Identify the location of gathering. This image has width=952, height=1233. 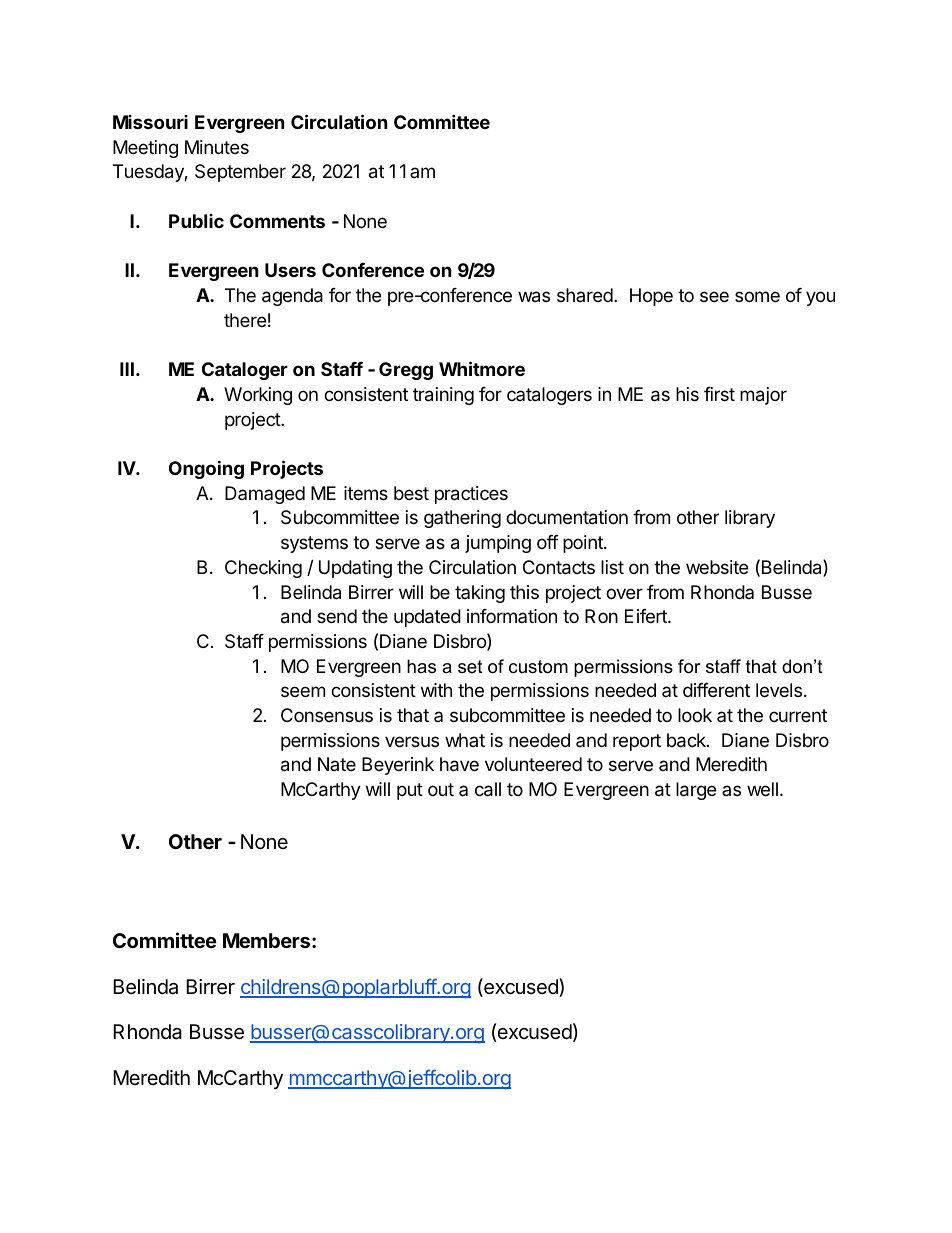
(462, 519).
